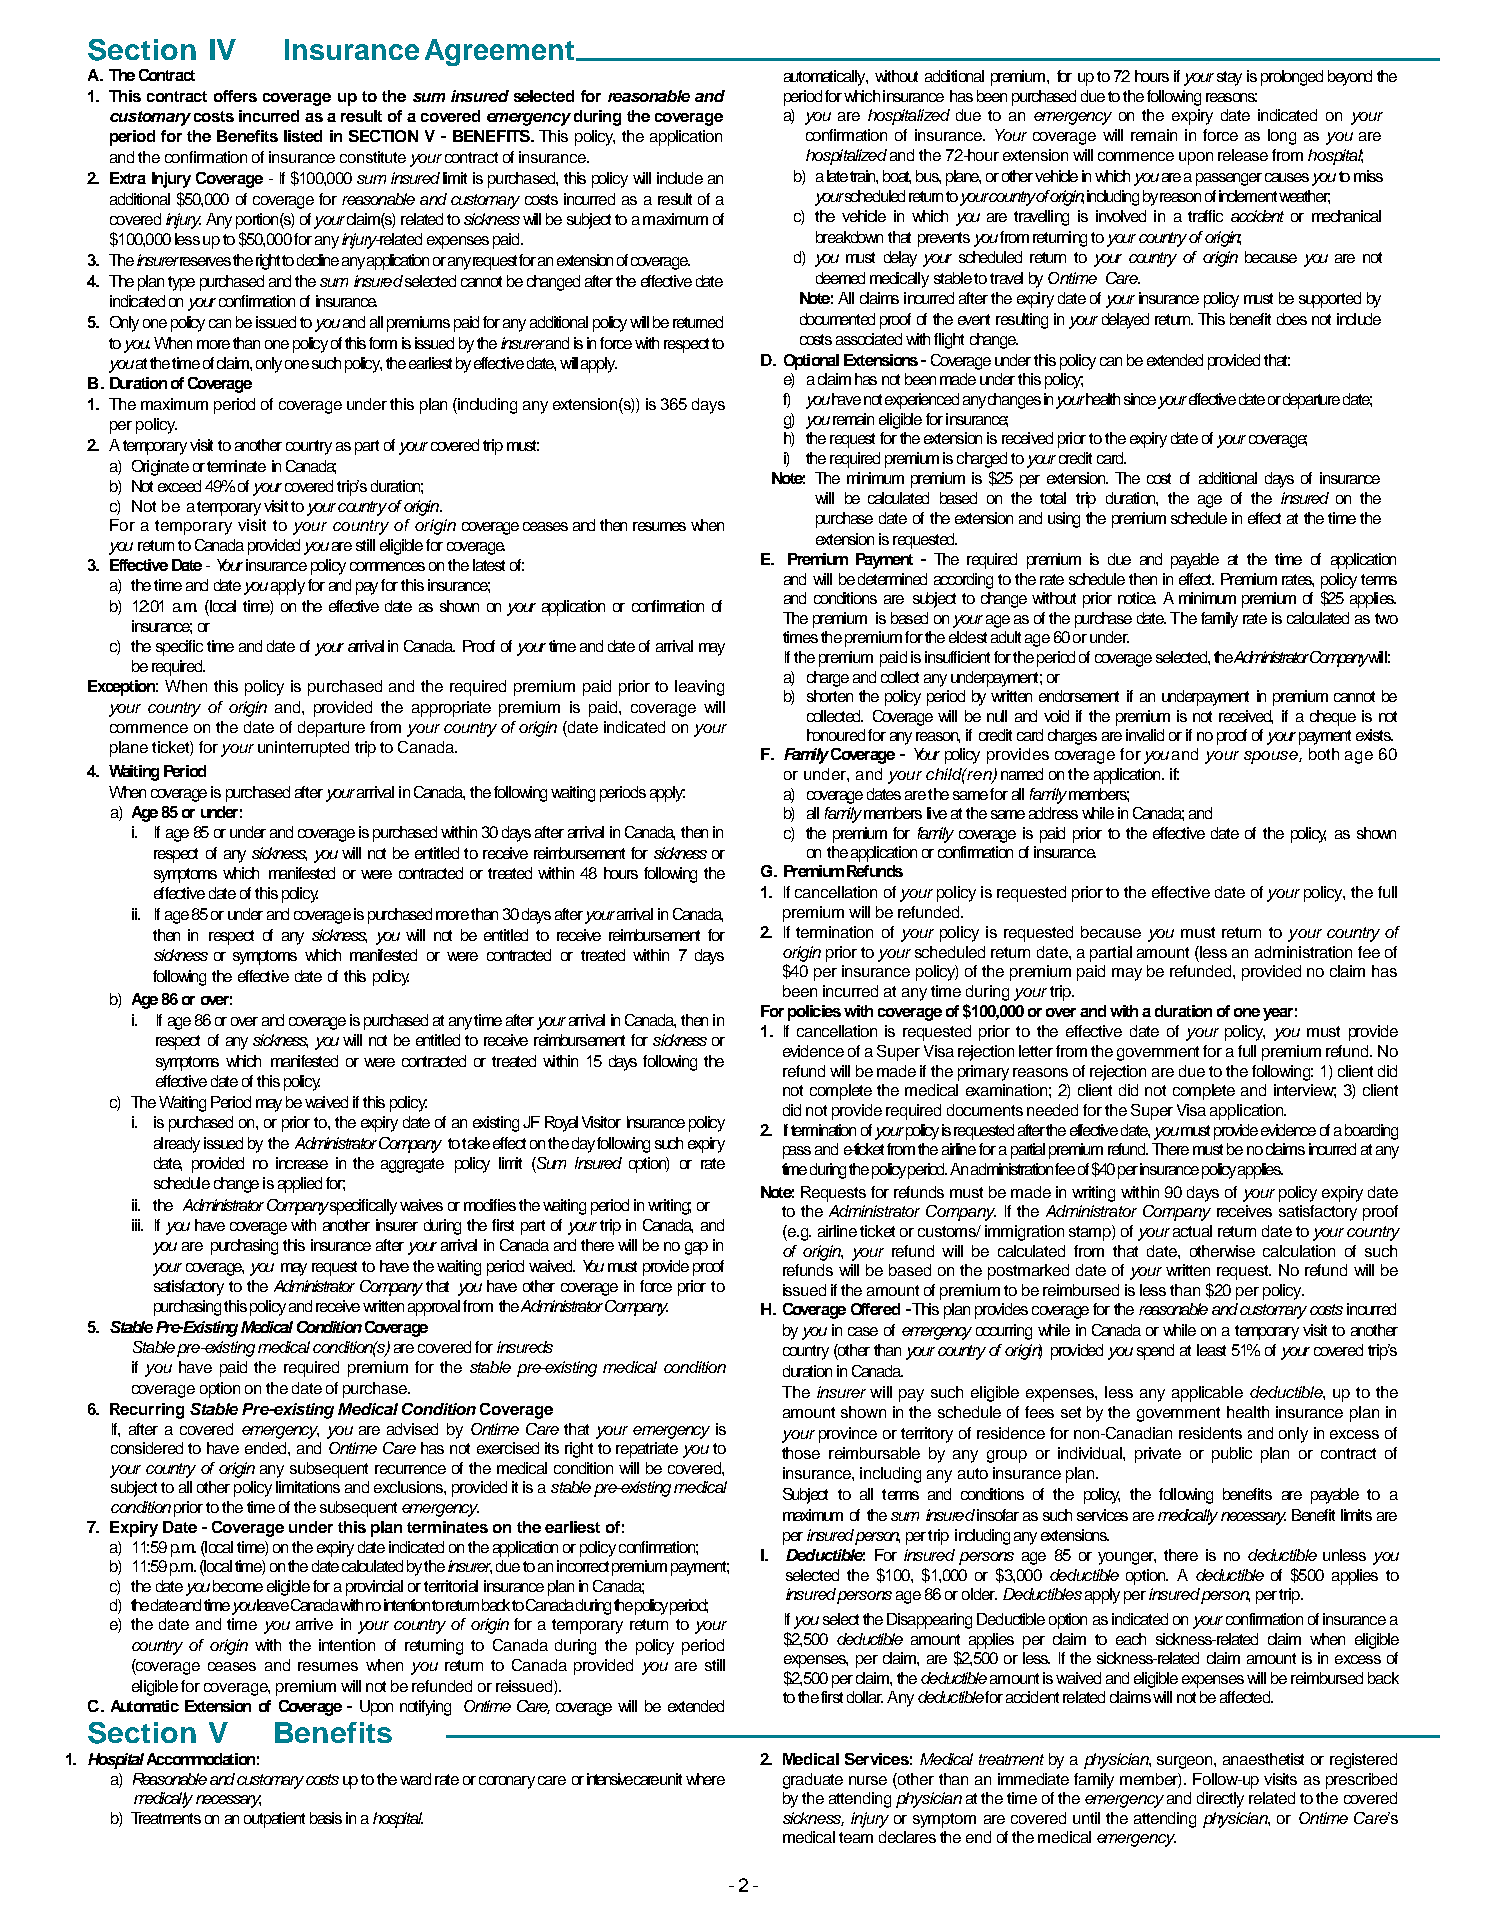 Image resolution: width=1485 pixels, height=1921 pixels. Describe the element at coordinates (705, 1779) in the document. I see `where` at that location.
